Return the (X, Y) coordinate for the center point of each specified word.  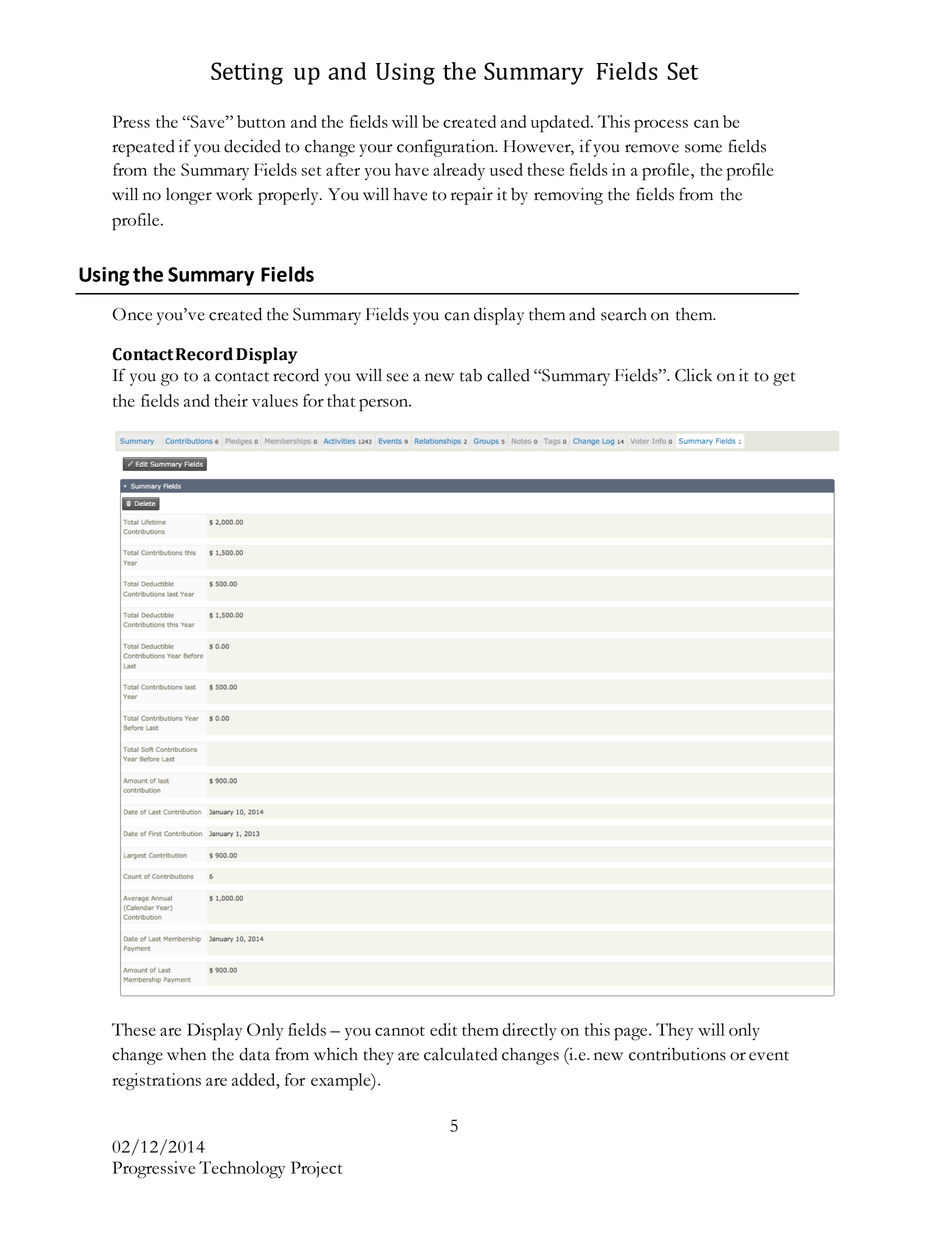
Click (693, 375)
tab (471, 375)
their (231, 400)
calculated (460, 1054)
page (632, 1034)
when (187, 1054)
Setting (247, 73)
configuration (447, 148)
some (703, 148)
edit (443, 1029)
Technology (242, 1170)
